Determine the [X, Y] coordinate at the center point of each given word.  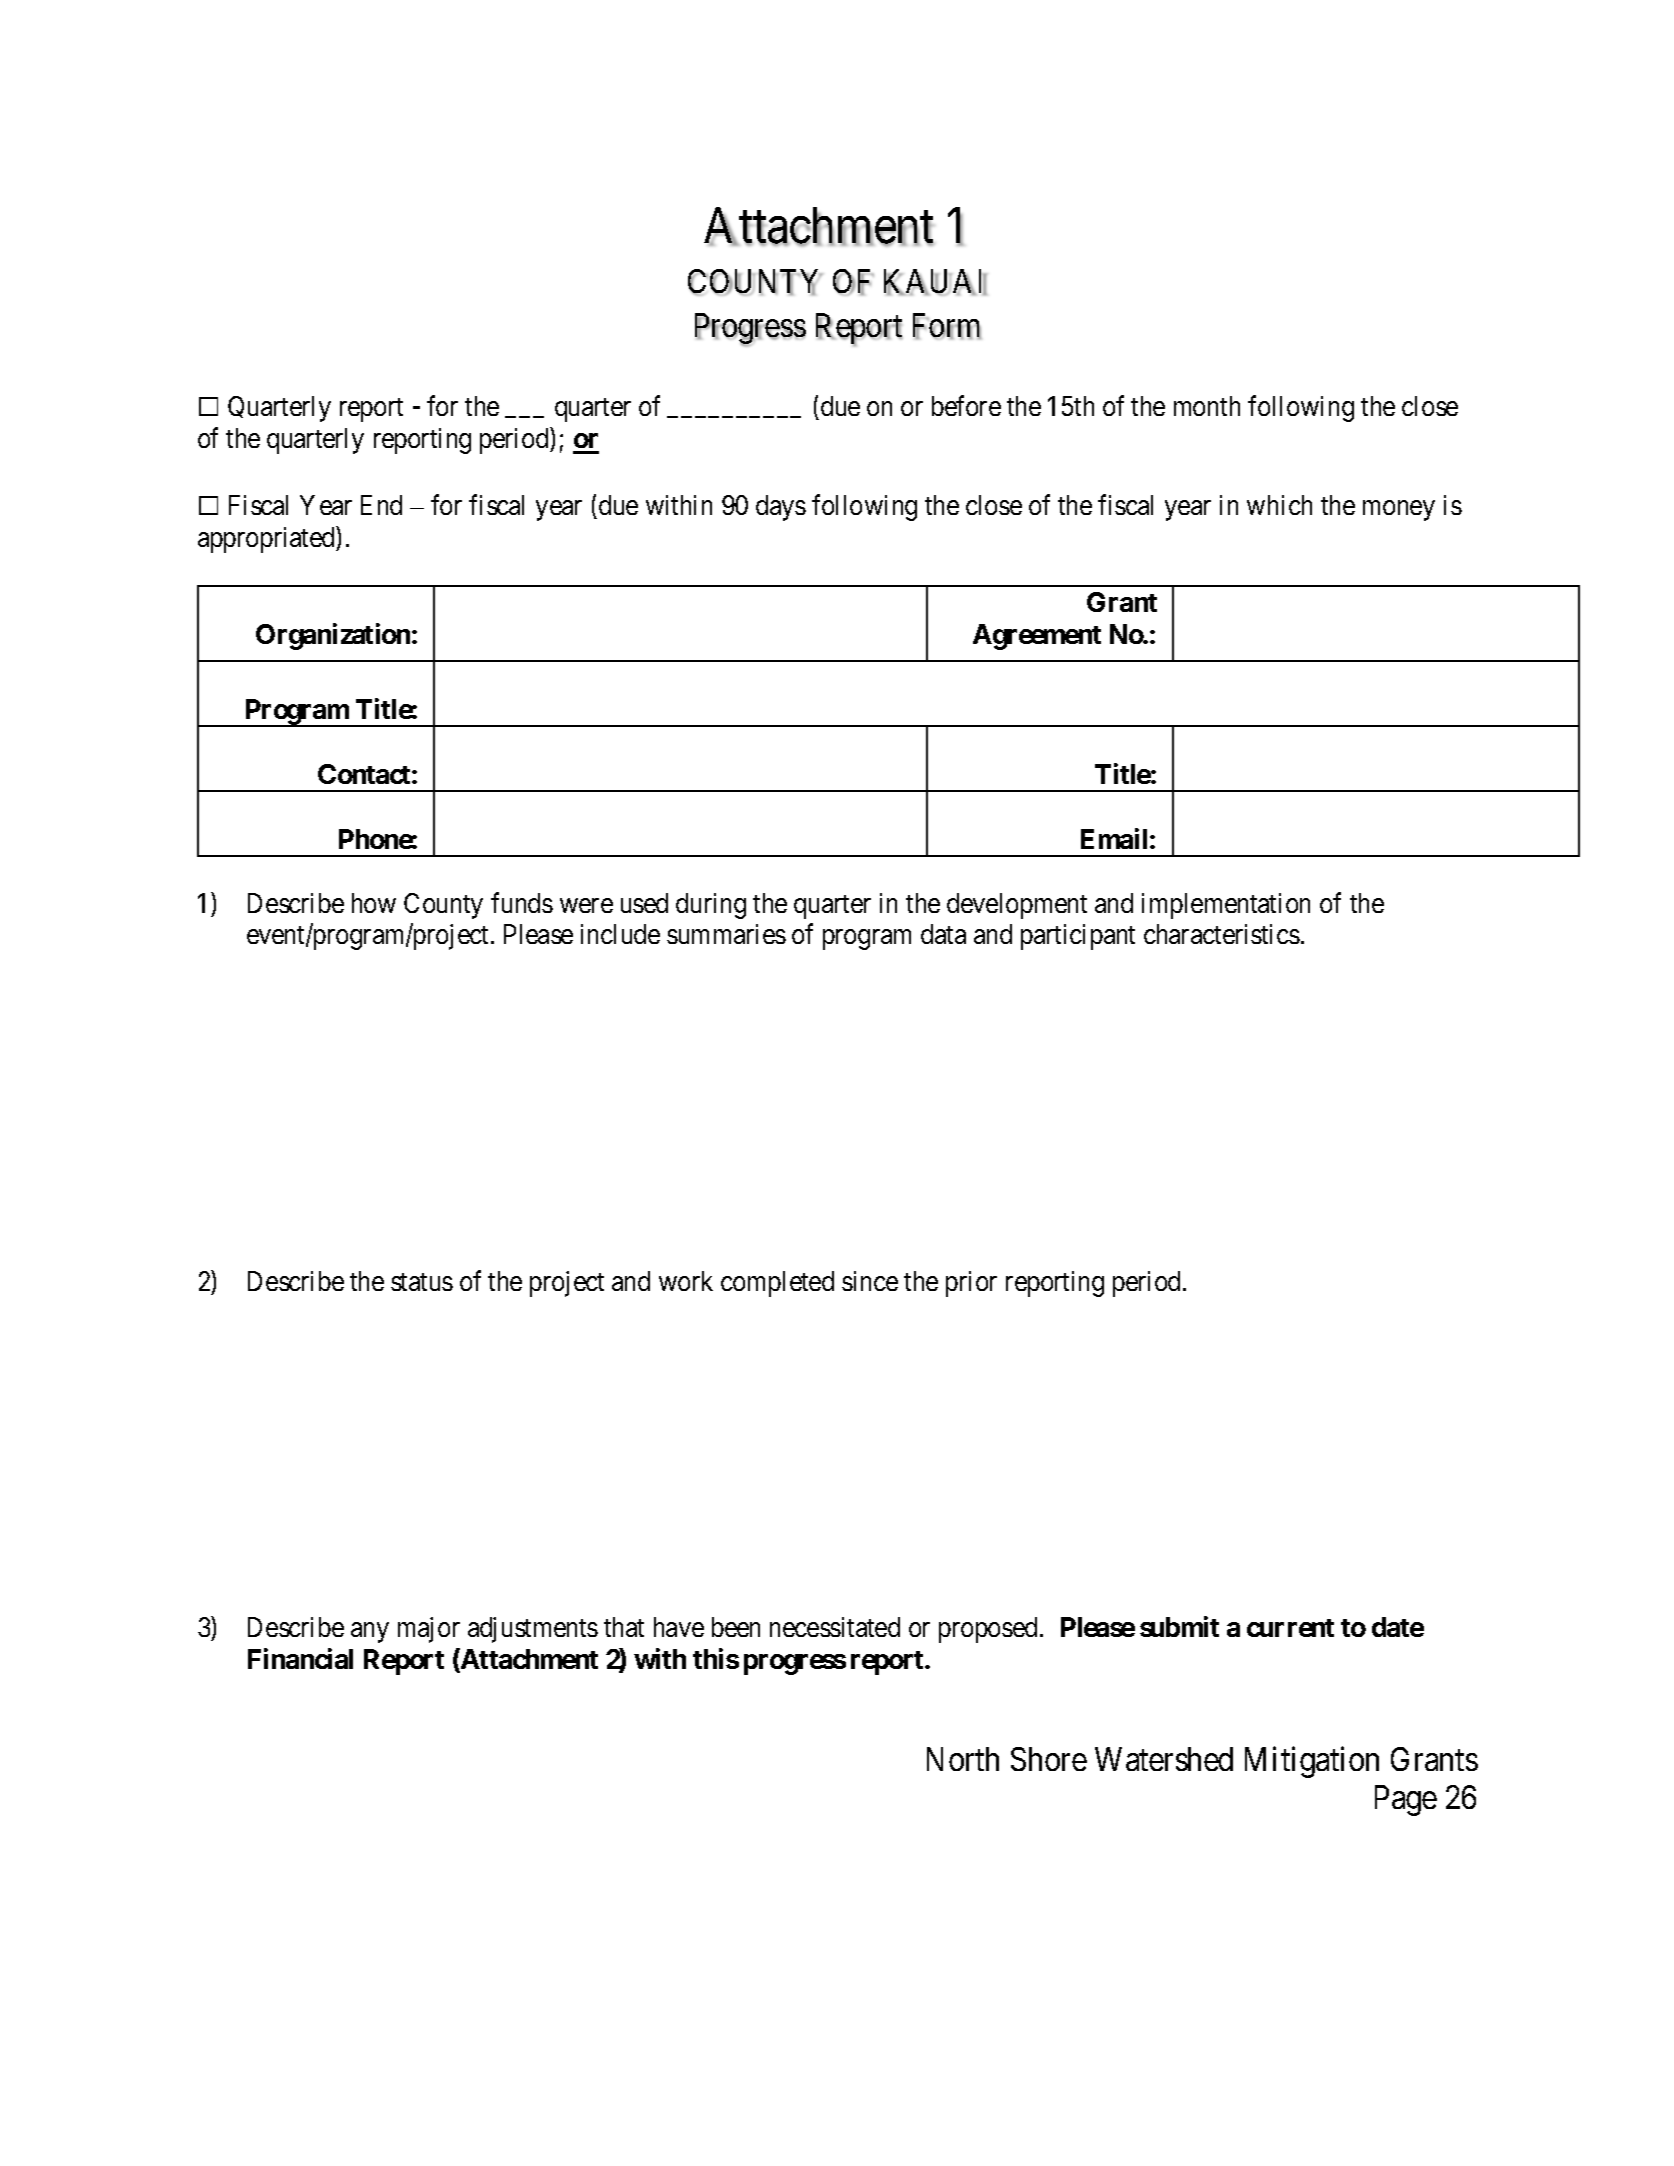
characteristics [1222, 934]
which [1279, 505]
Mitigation [1312, 1762]
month [1207, 406]
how [374, 903]
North [963, 1759]
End [381, 505]
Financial [300, 1658]
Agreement [1037, 637]
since [870, 1281]
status [422, 1282]
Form [947, 326]
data [943, 934]
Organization [334, 636]
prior [971, 1284]
